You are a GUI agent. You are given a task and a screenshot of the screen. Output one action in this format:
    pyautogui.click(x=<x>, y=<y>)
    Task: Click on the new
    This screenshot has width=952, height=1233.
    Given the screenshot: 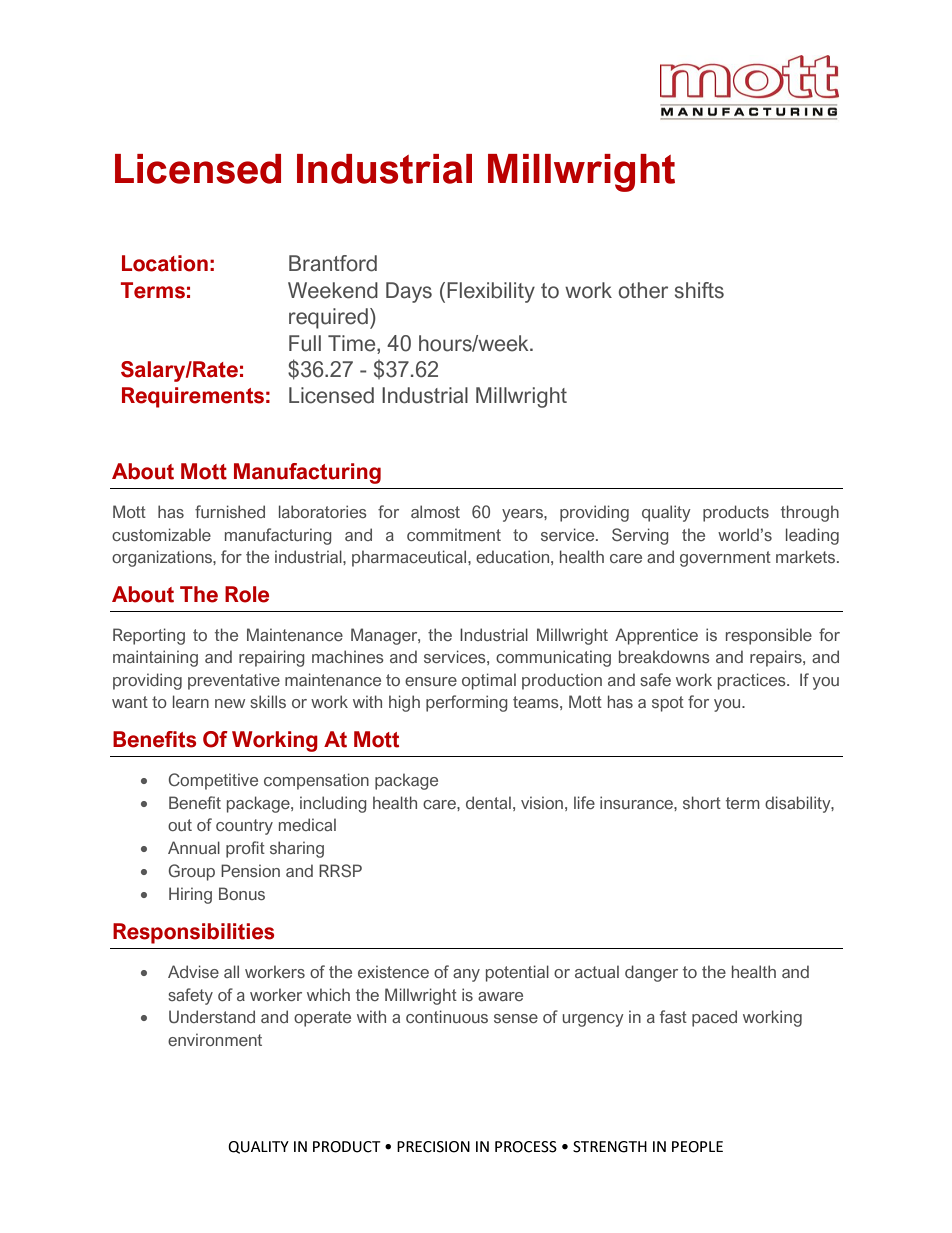 What is the action you would take?
    pyautogui.click(x=230, y=703)
